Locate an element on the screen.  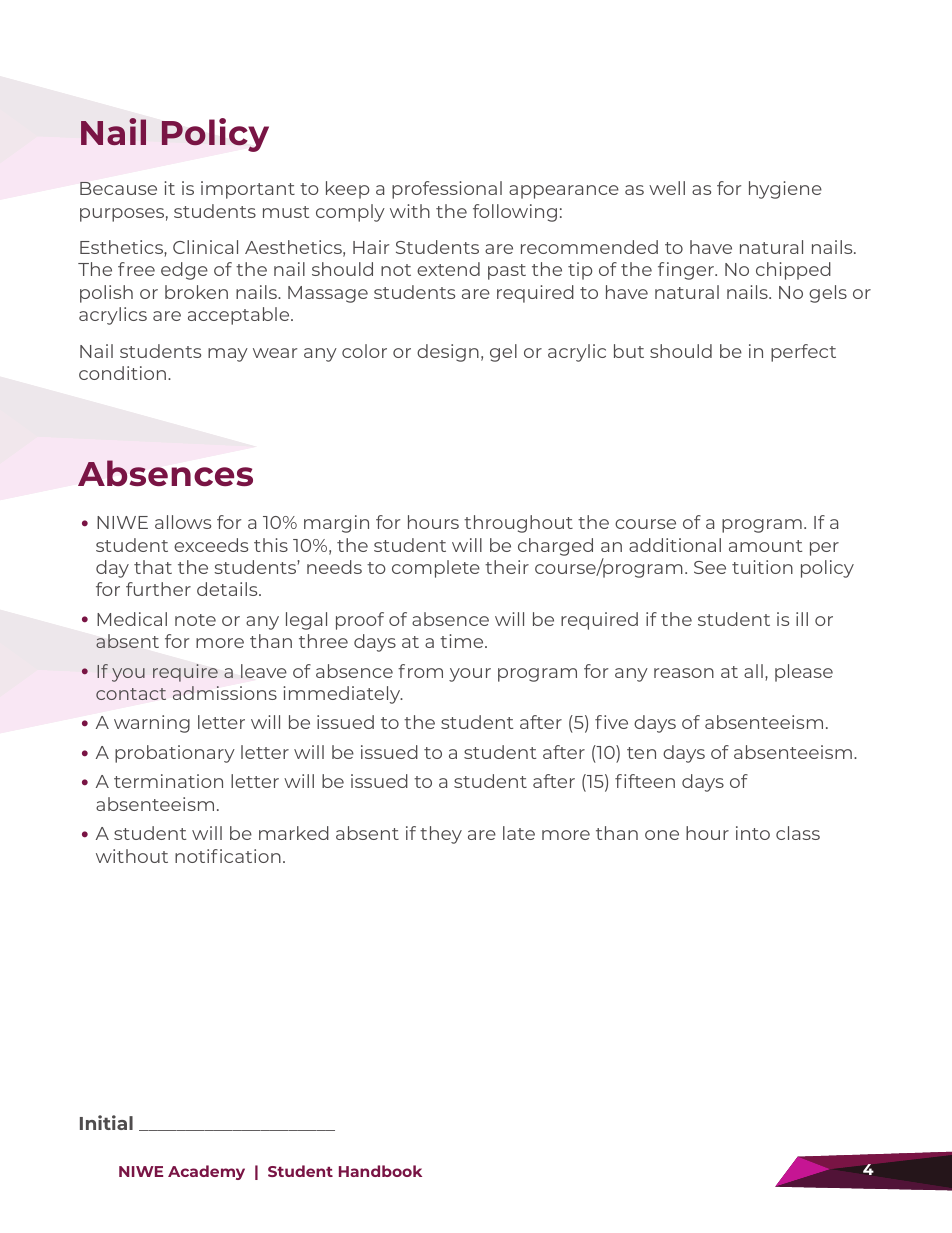
Clinical is located at coordinates (205, 247).
